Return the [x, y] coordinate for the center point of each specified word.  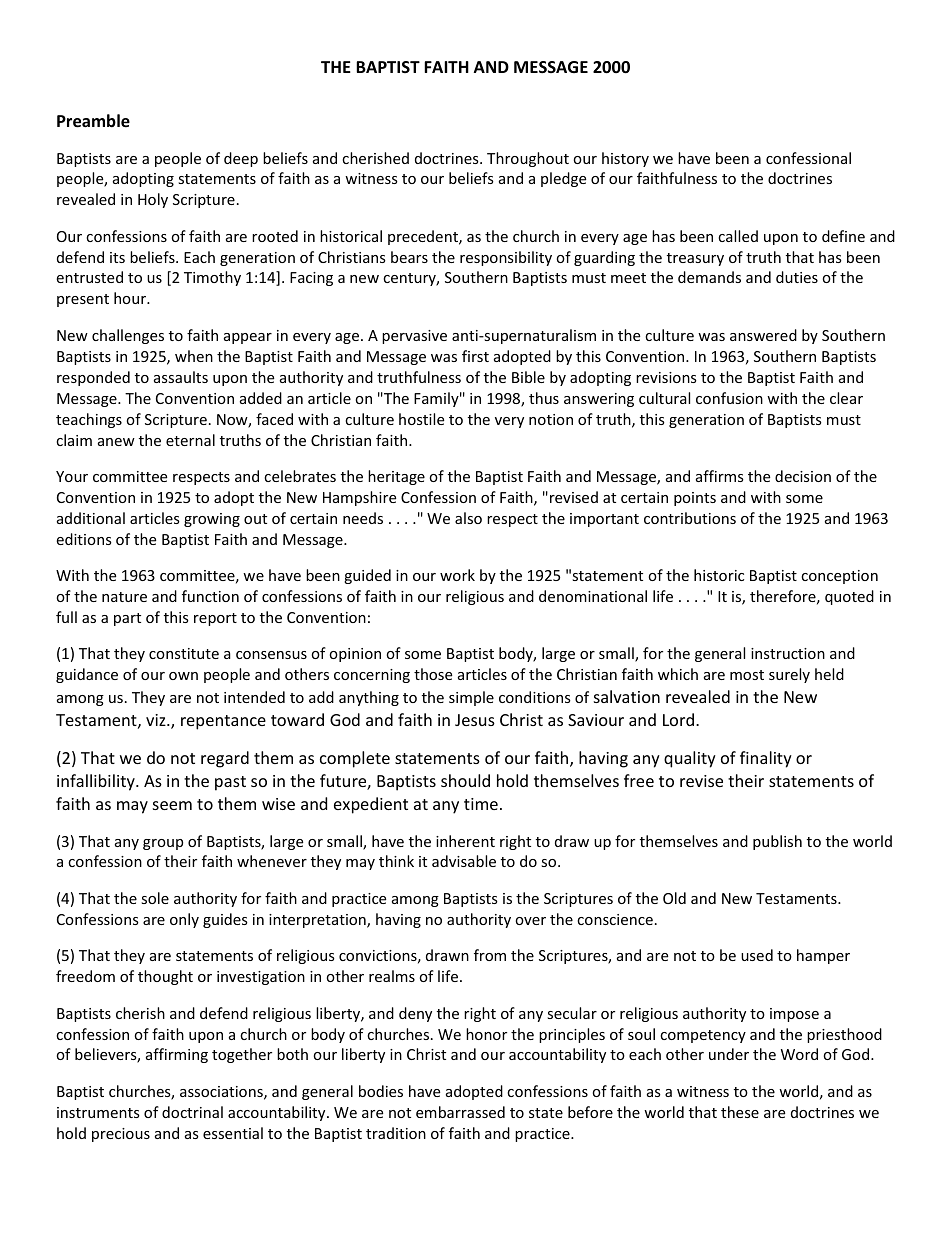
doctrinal [192, 1112]
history [625, 159]
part [127, 619]
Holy [153, 200]
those [433, 674]
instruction [788, 653]
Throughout [528, 159]
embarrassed [460, 1112]
